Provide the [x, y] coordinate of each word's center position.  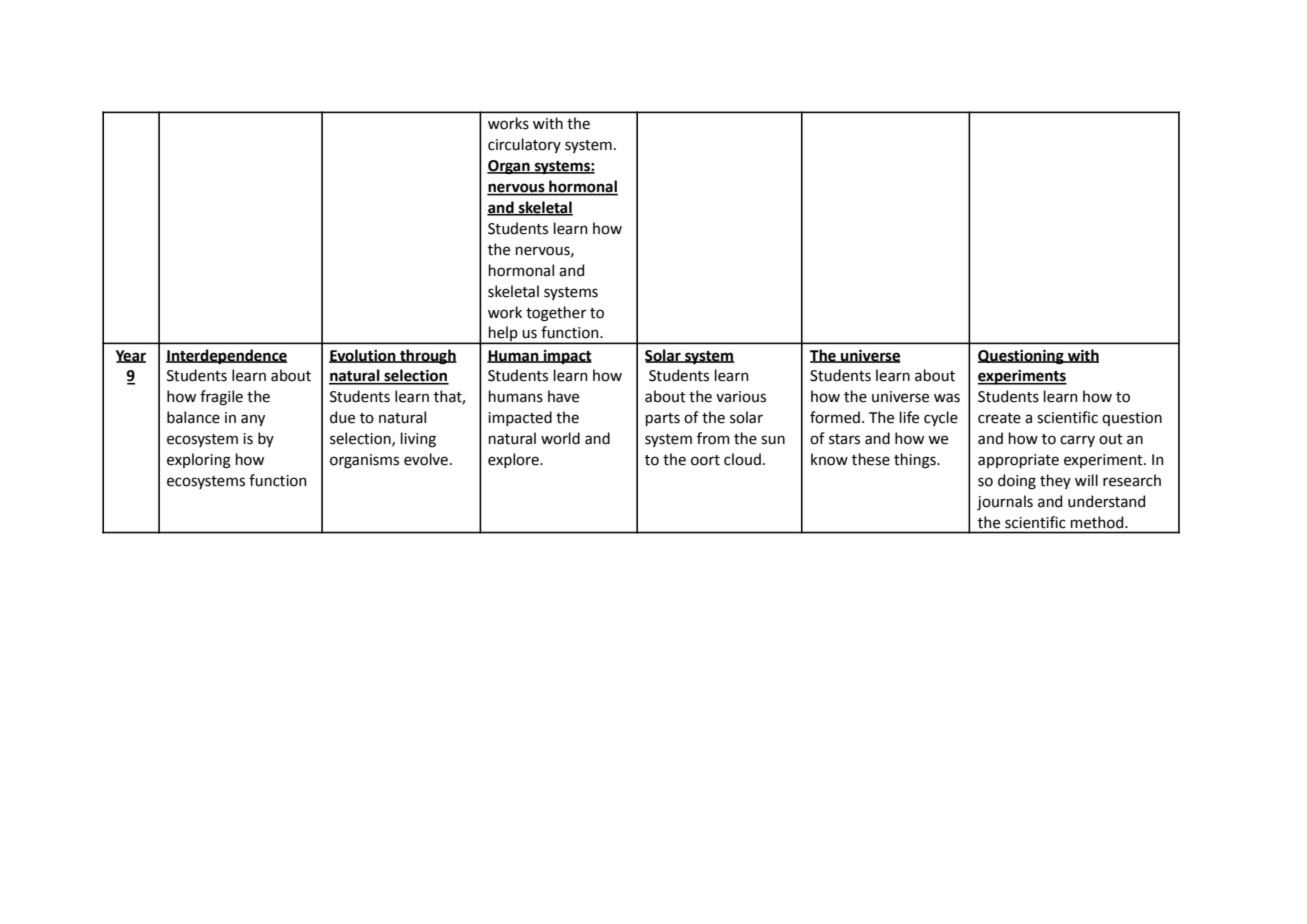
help [503, 335]
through [427, 357]
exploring [199, 461]
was [947, 398]
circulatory [524, 145]
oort [705, 460]
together [556, 314]
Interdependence [226, 356]
